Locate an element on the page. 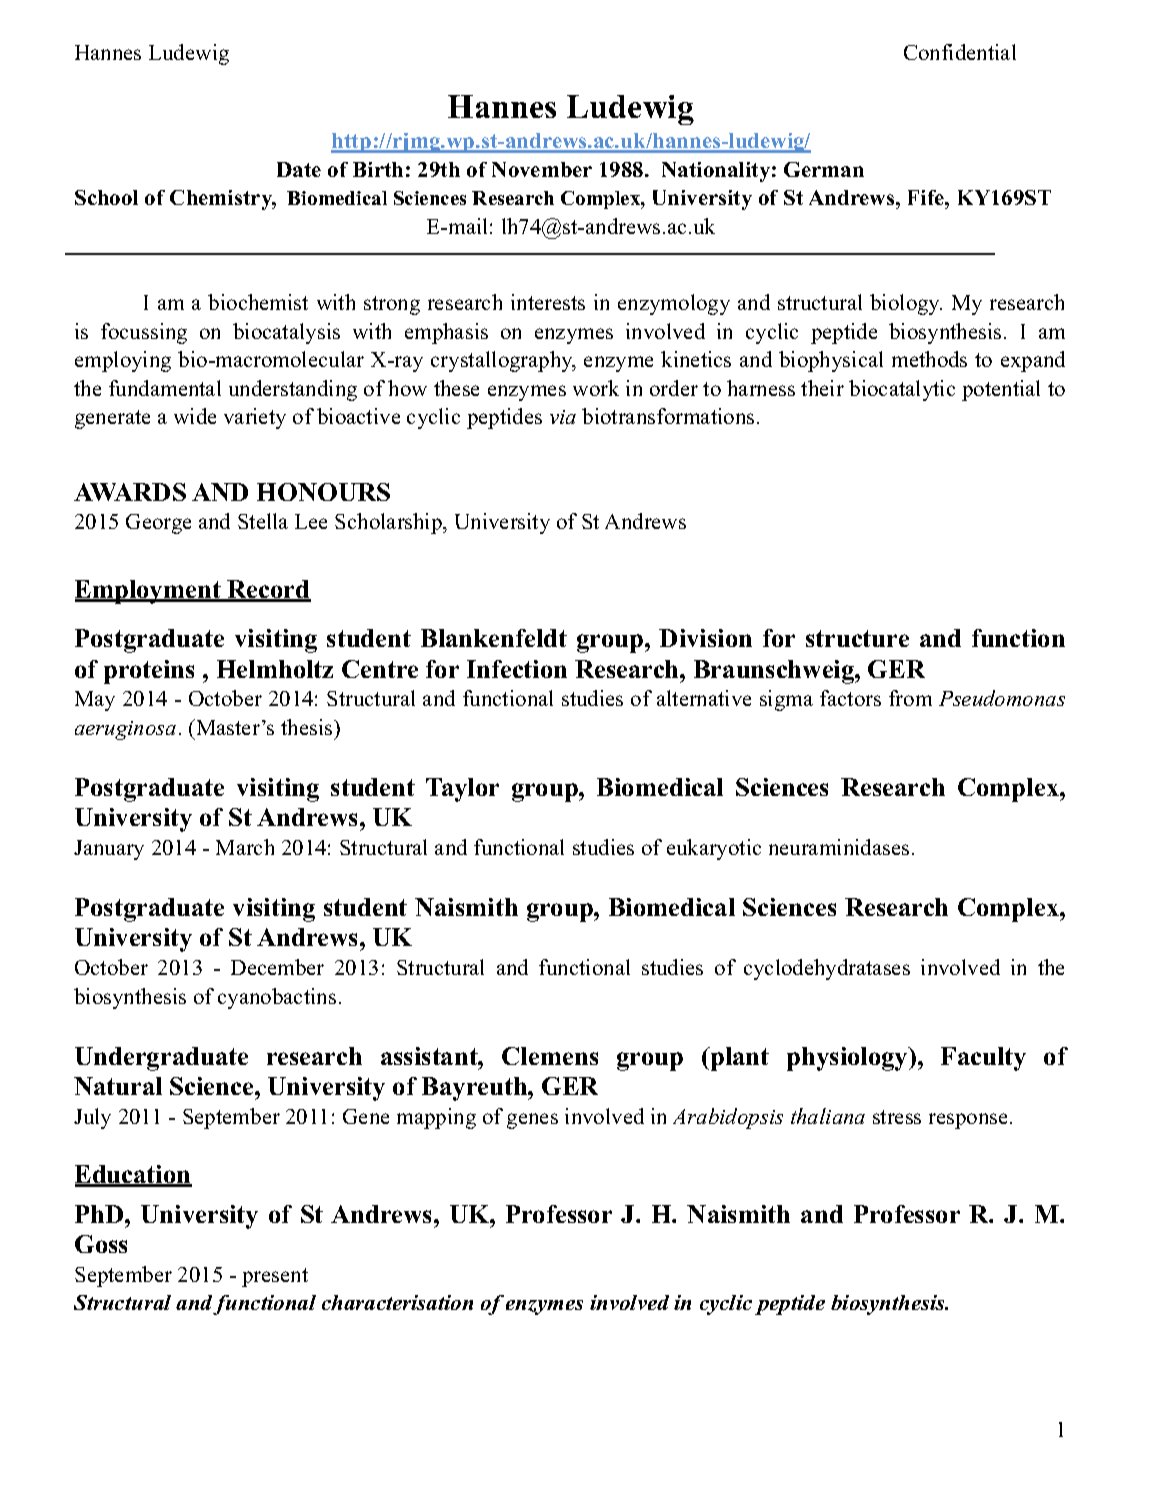  Infection is located at coordinates (517, 669).
